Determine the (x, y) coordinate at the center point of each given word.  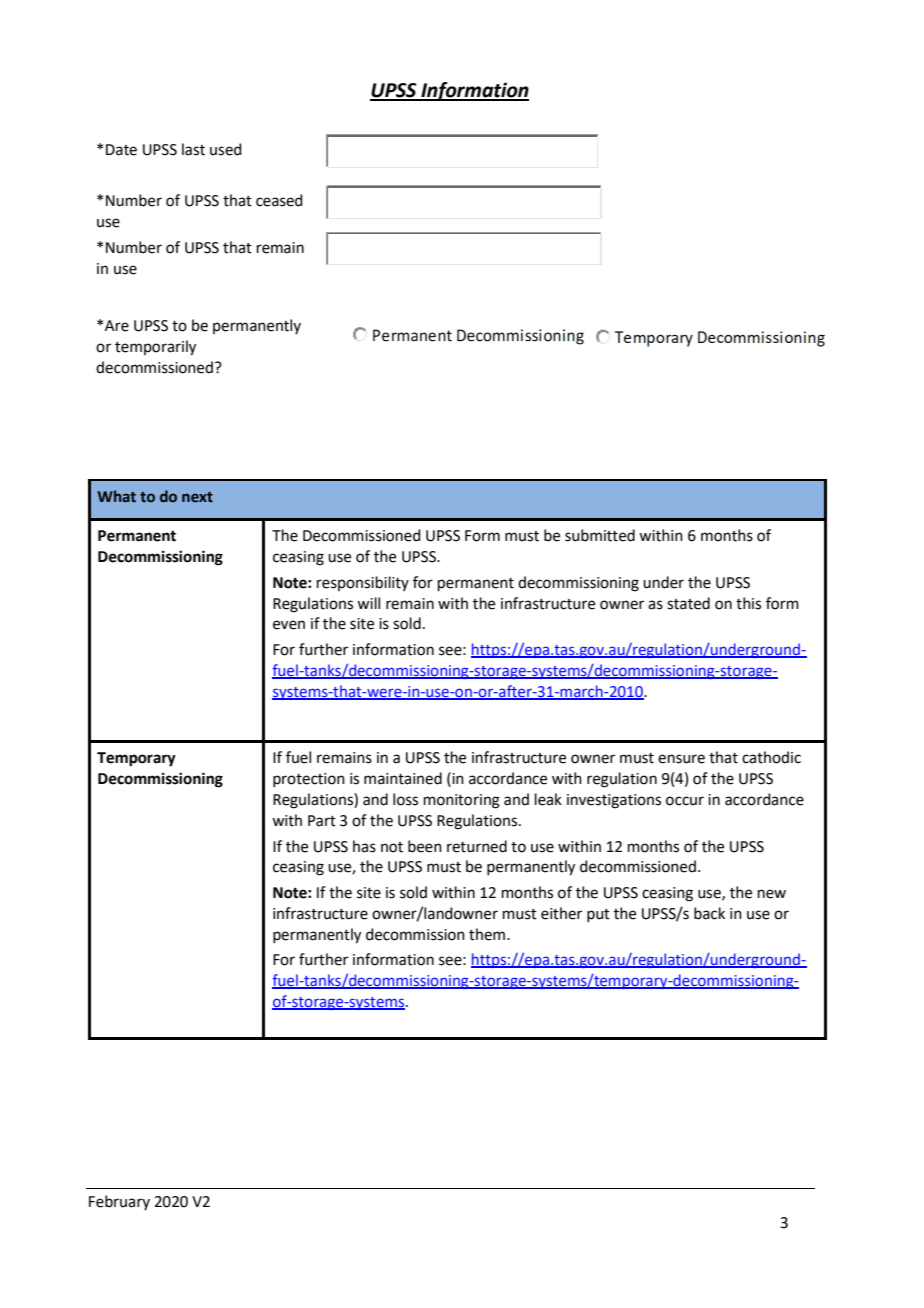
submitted (600, 535)
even (289, 625)
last (193, 149)
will (368, 603)
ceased (279, 200)
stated (688, 603)
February (119, 1202)
